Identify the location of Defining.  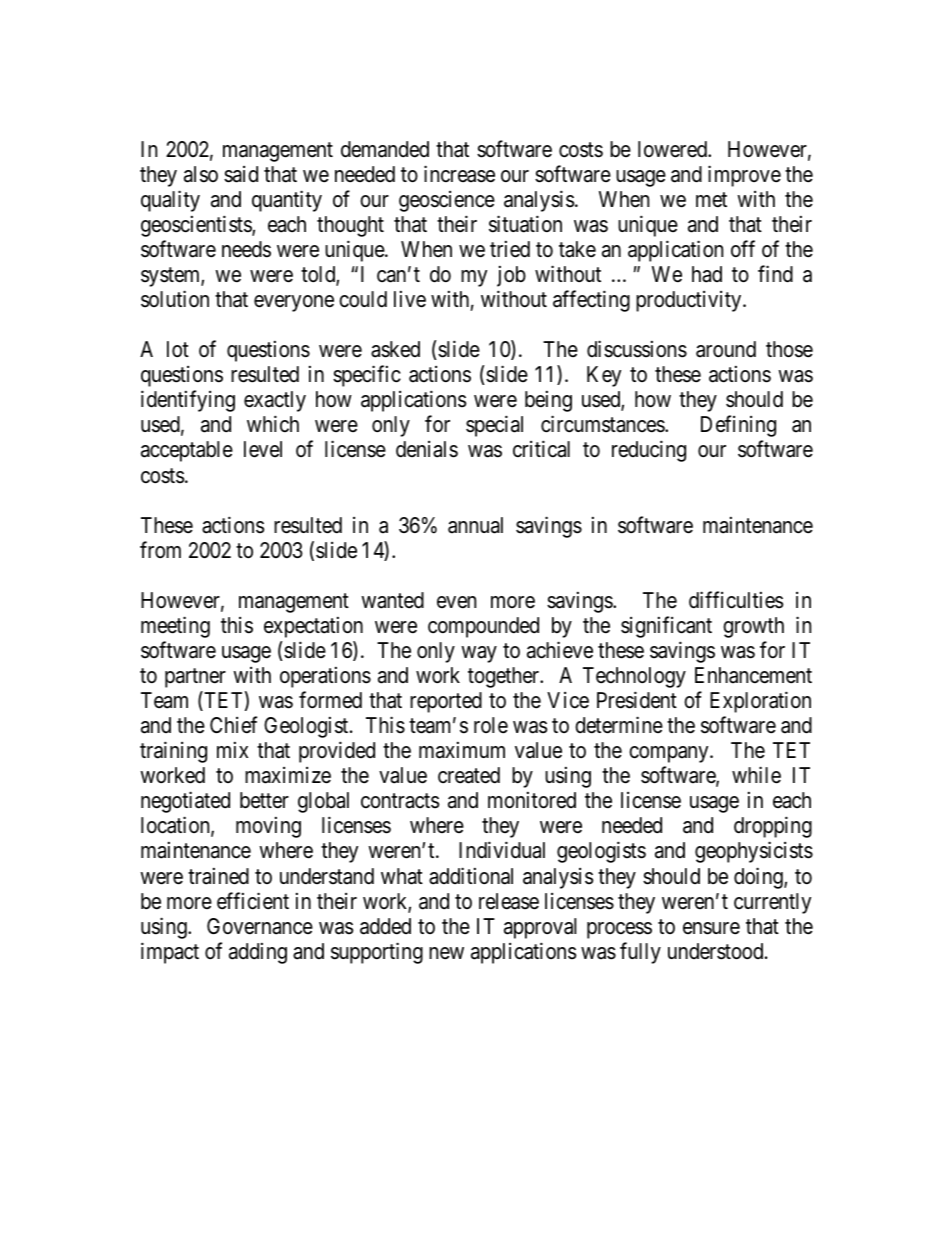
(738, 426).
